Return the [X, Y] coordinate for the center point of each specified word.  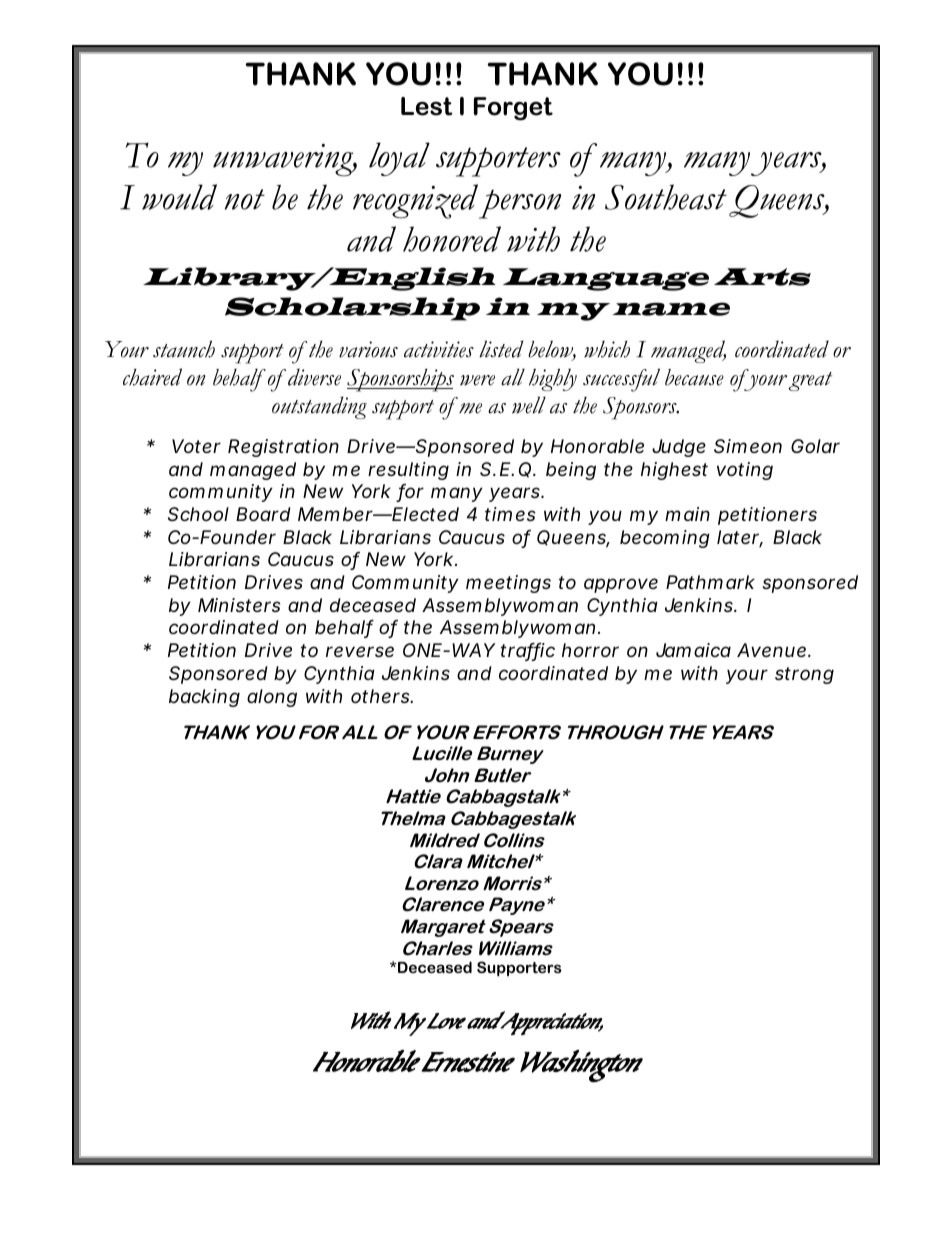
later [738, 538]
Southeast [666, 197]
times [510, 514]
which [607, 349]
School [198, 514]
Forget [513, 109]
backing [204, 698]
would [179, 197]
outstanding [319, 407]
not [245, 199]
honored [452, 239]
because [694, 377]
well [529, 405]
